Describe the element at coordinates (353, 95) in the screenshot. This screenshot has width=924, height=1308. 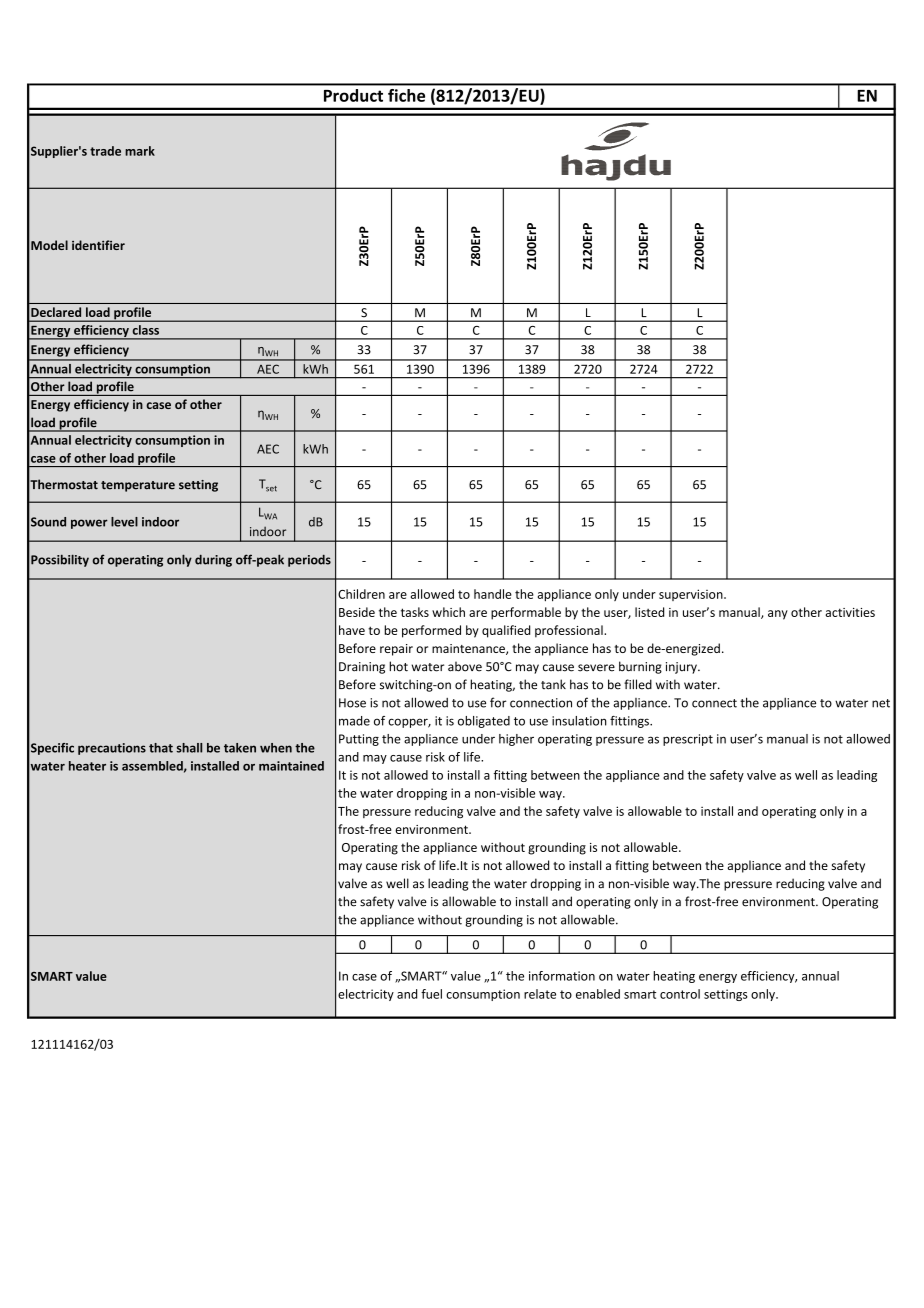
I see `Product` at that location.
